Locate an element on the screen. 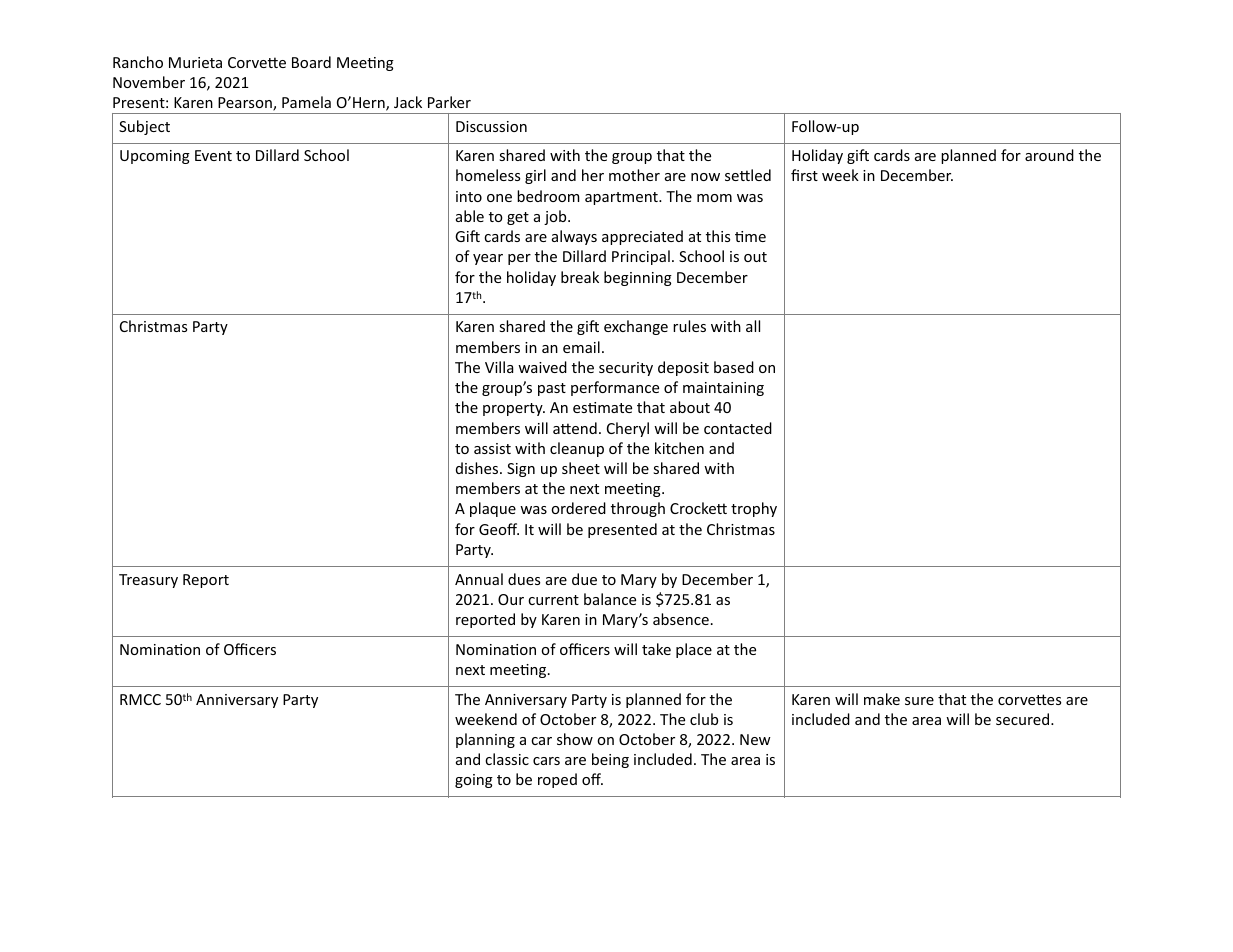 This screenshot has height=952, width=1233. Pearson is located at coordinates (246, 104).
